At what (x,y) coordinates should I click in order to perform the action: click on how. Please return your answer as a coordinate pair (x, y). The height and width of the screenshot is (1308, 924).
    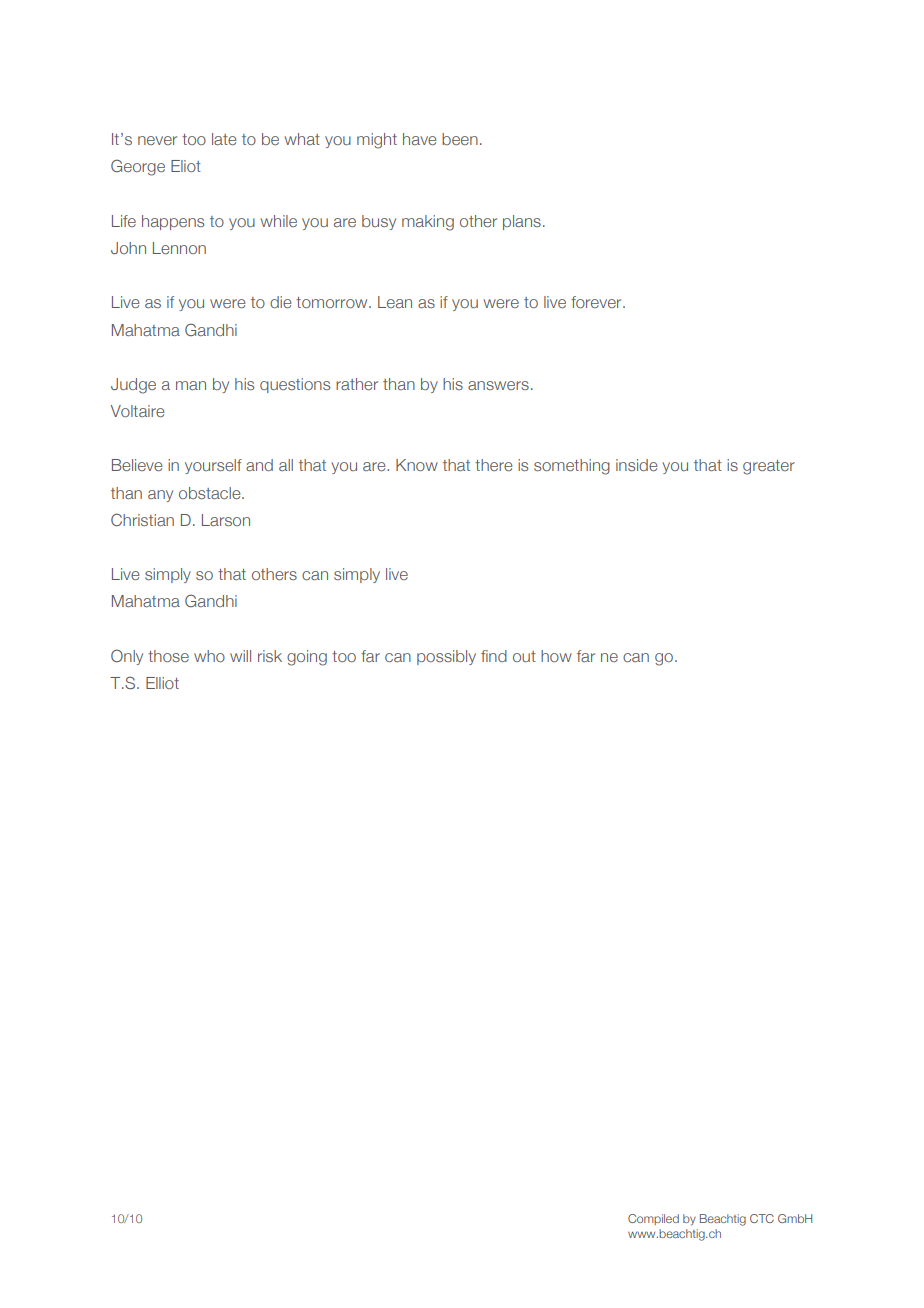
    Looking at the image, I should click on (556, 656).
